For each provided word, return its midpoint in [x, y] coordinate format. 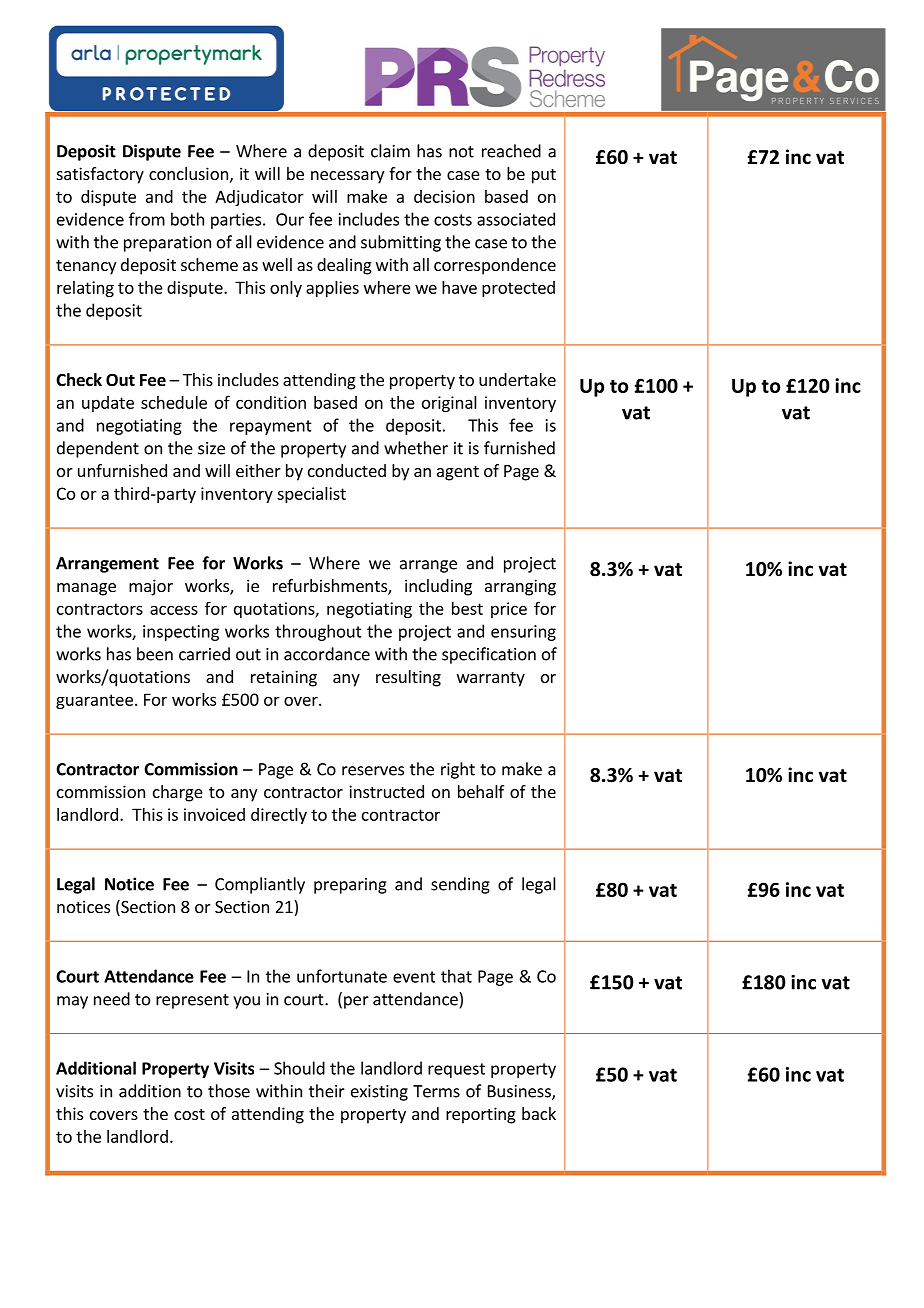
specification [489, 655]
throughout [318, 632]
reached [511, 151]
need [112, 999]
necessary [347, 177]
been [155, 654]
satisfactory [100, 175]
